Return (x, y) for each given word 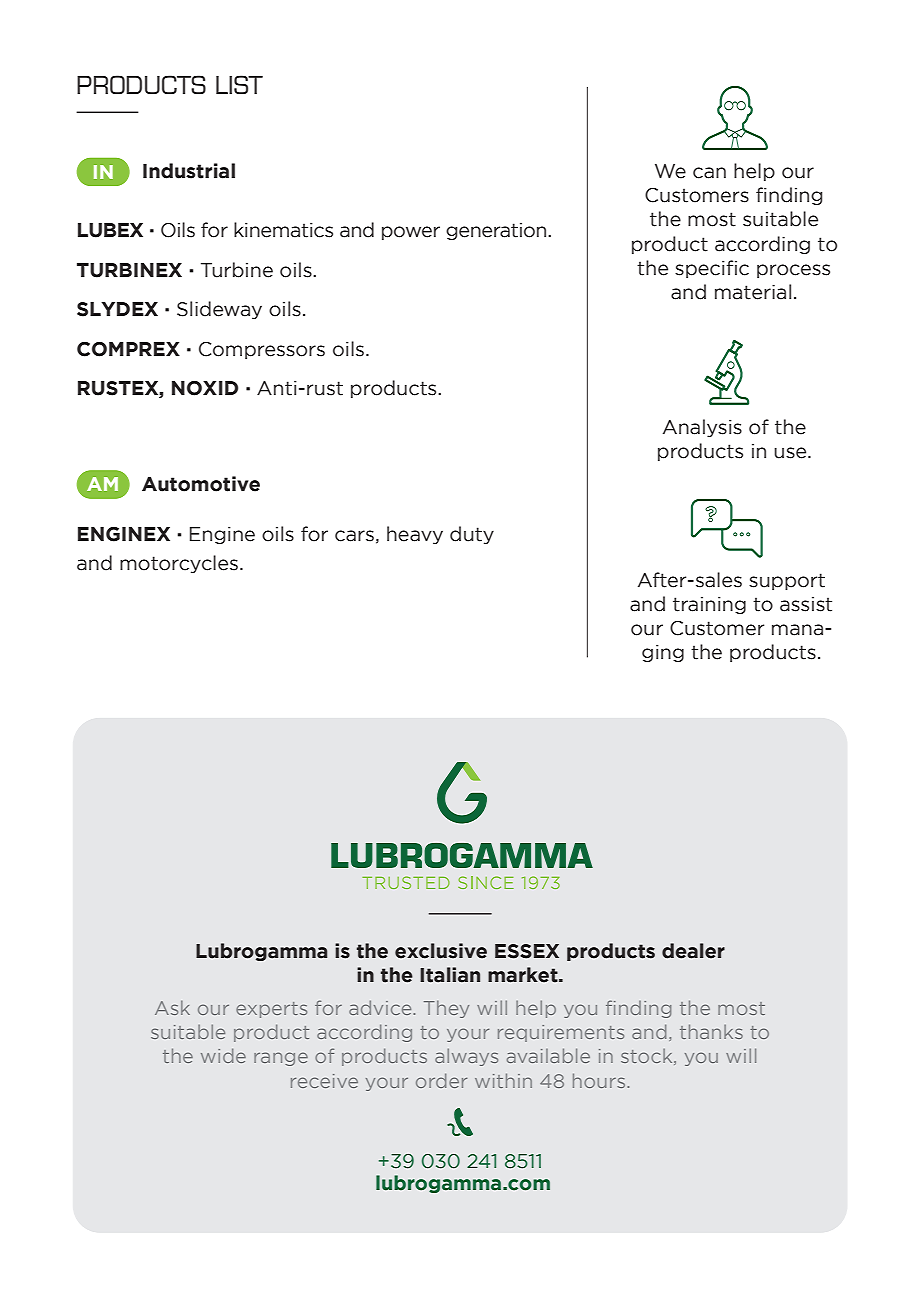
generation (497, 231)
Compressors (262, 350)
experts (271, 1010)
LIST (239, 84)
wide (223, 1055)
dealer (693, 951)
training (709, 605)
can (709, 173)
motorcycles (179, 564)
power (411, 233)
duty (472, 535)
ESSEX (527, 951)
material (753, 292)
